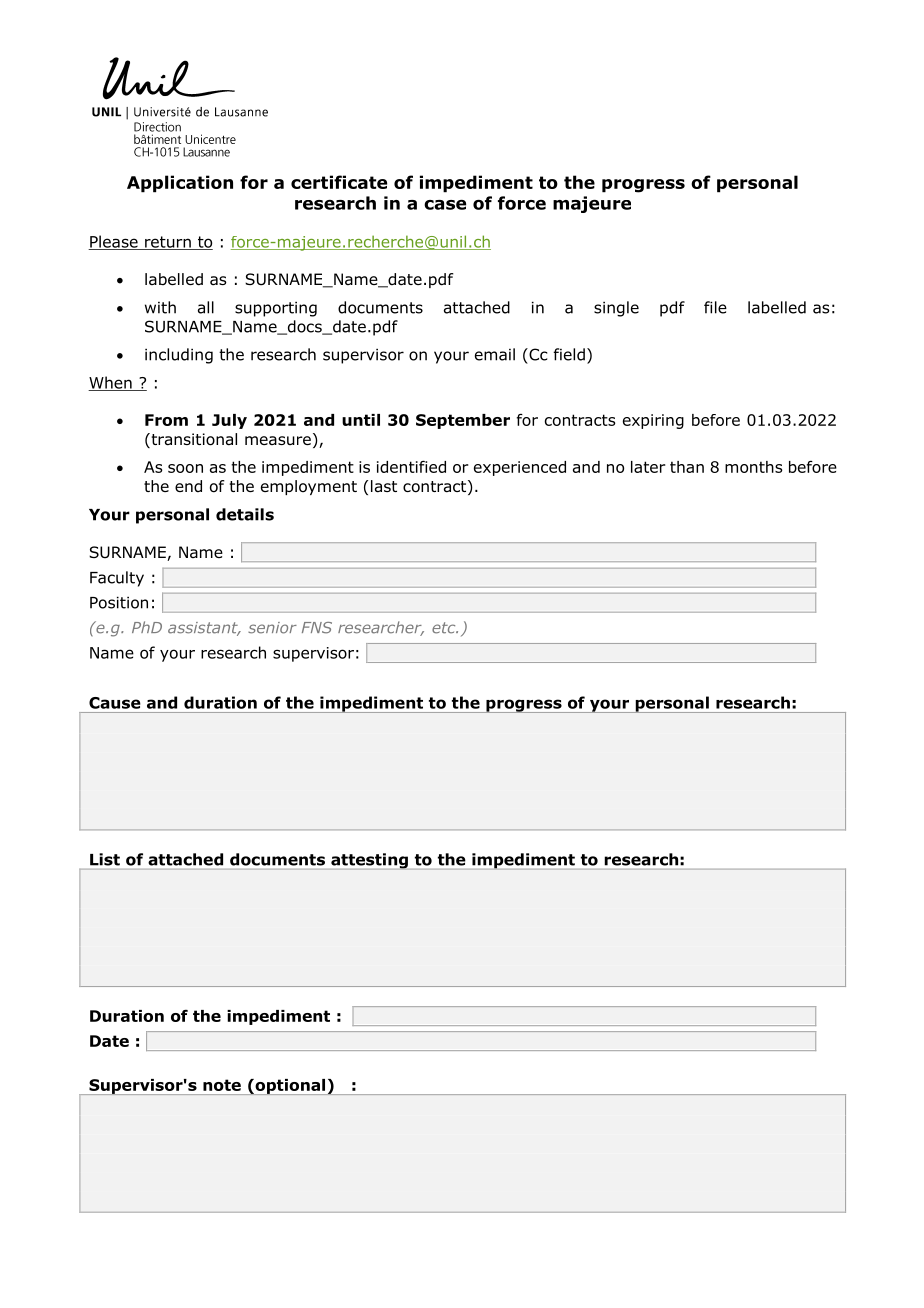 This screenshot has width=924, height=1308. Describe the element at coordinates (369, 861) in the screenshot. I see `attesting` at that location.
